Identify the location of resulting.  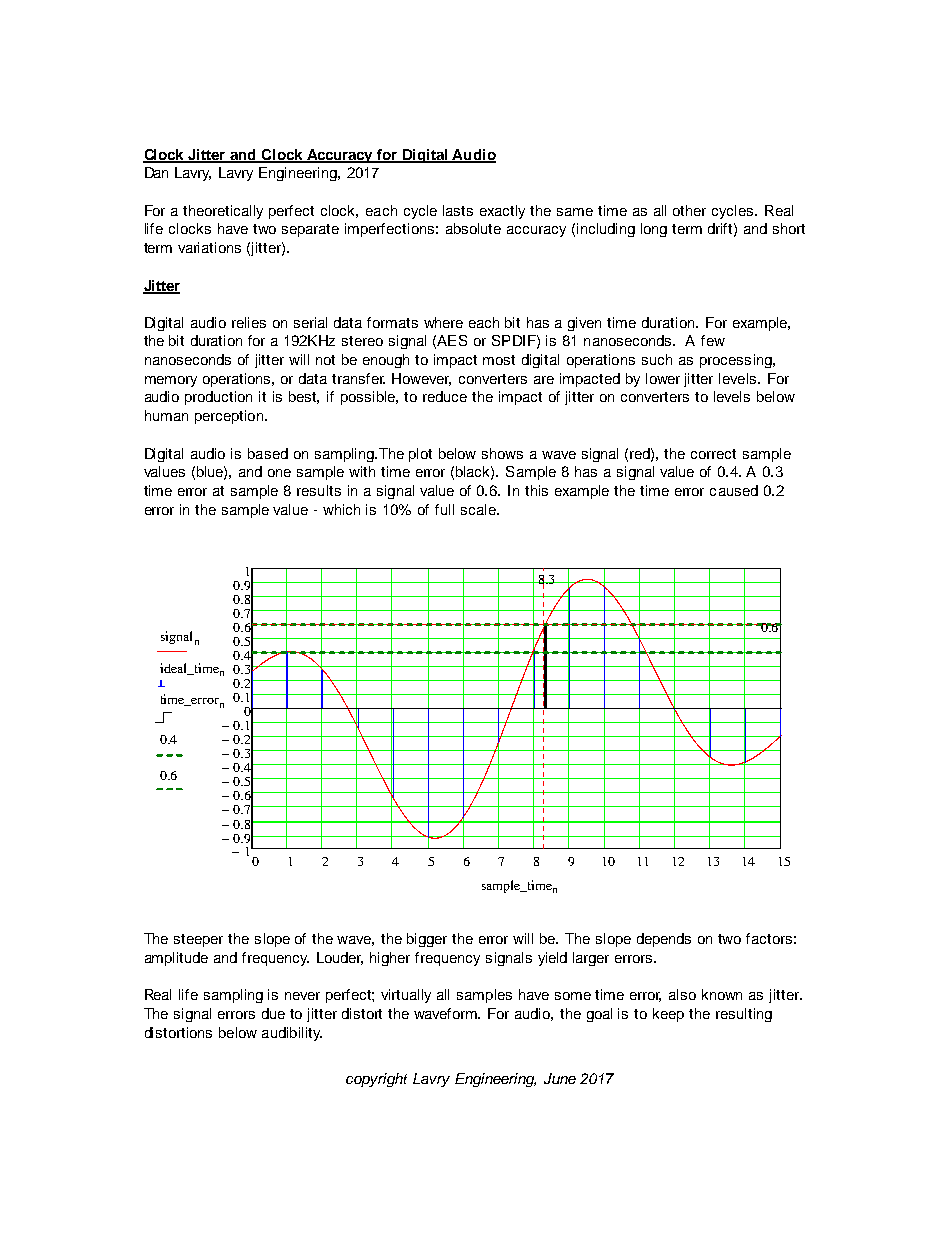
(744, 1015).
